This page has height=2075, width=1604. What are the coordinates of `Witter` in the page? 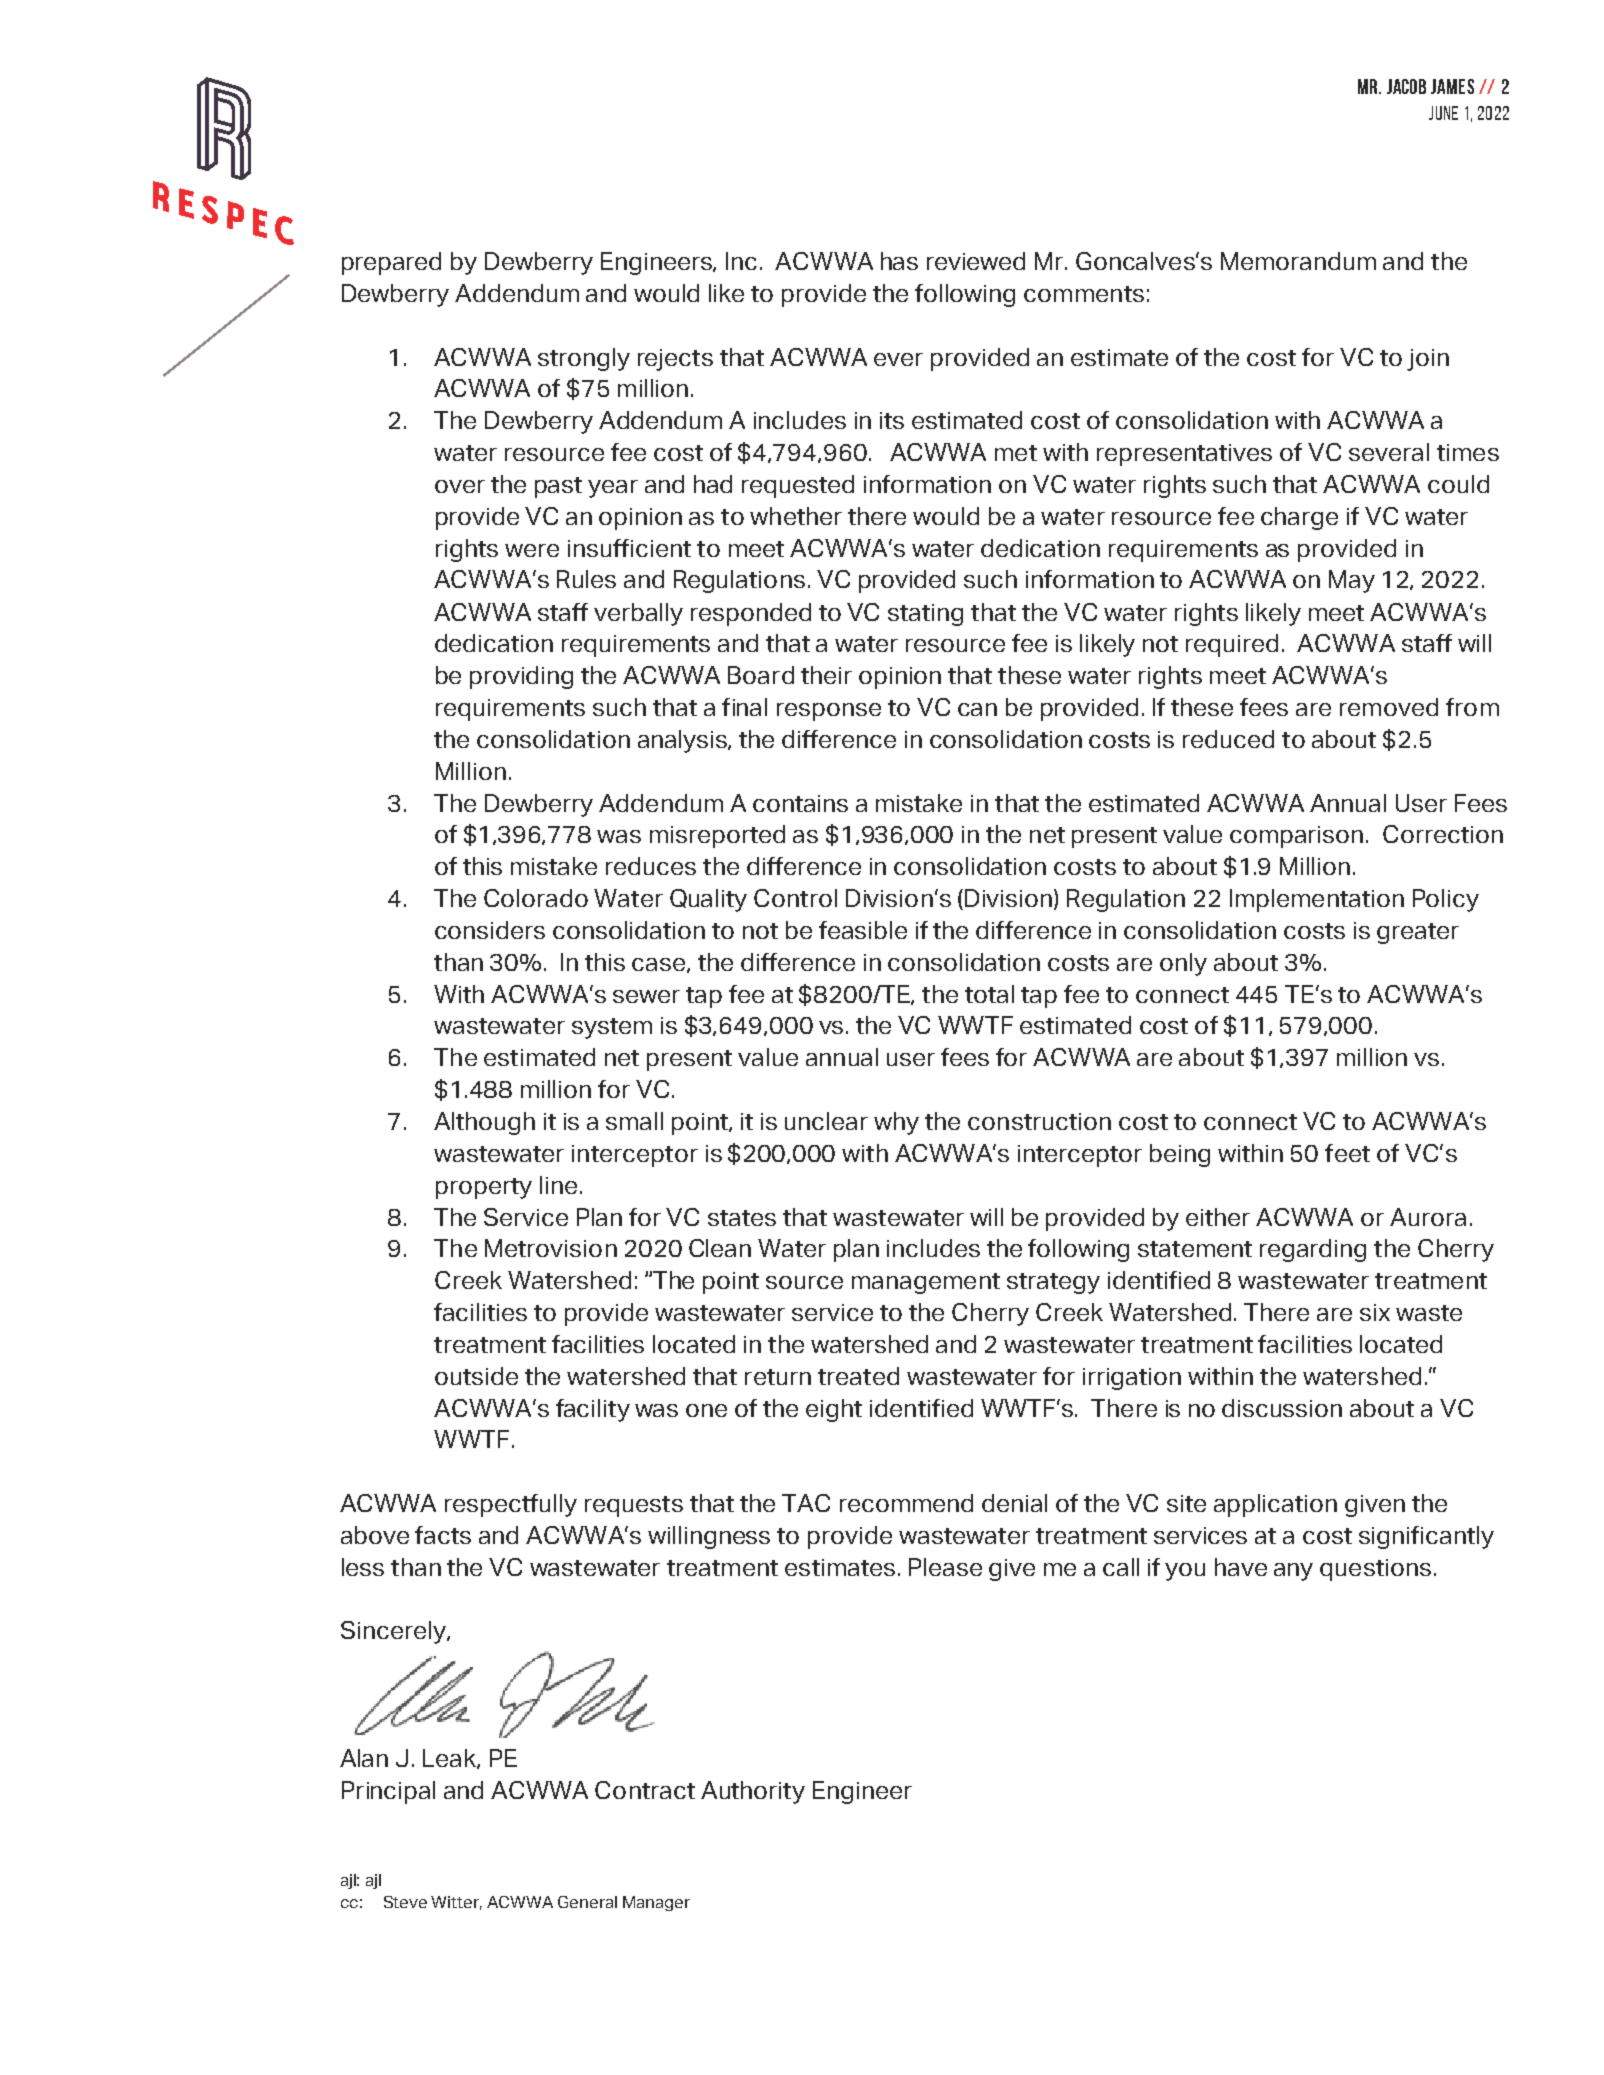 It's located at (456, 1903).
